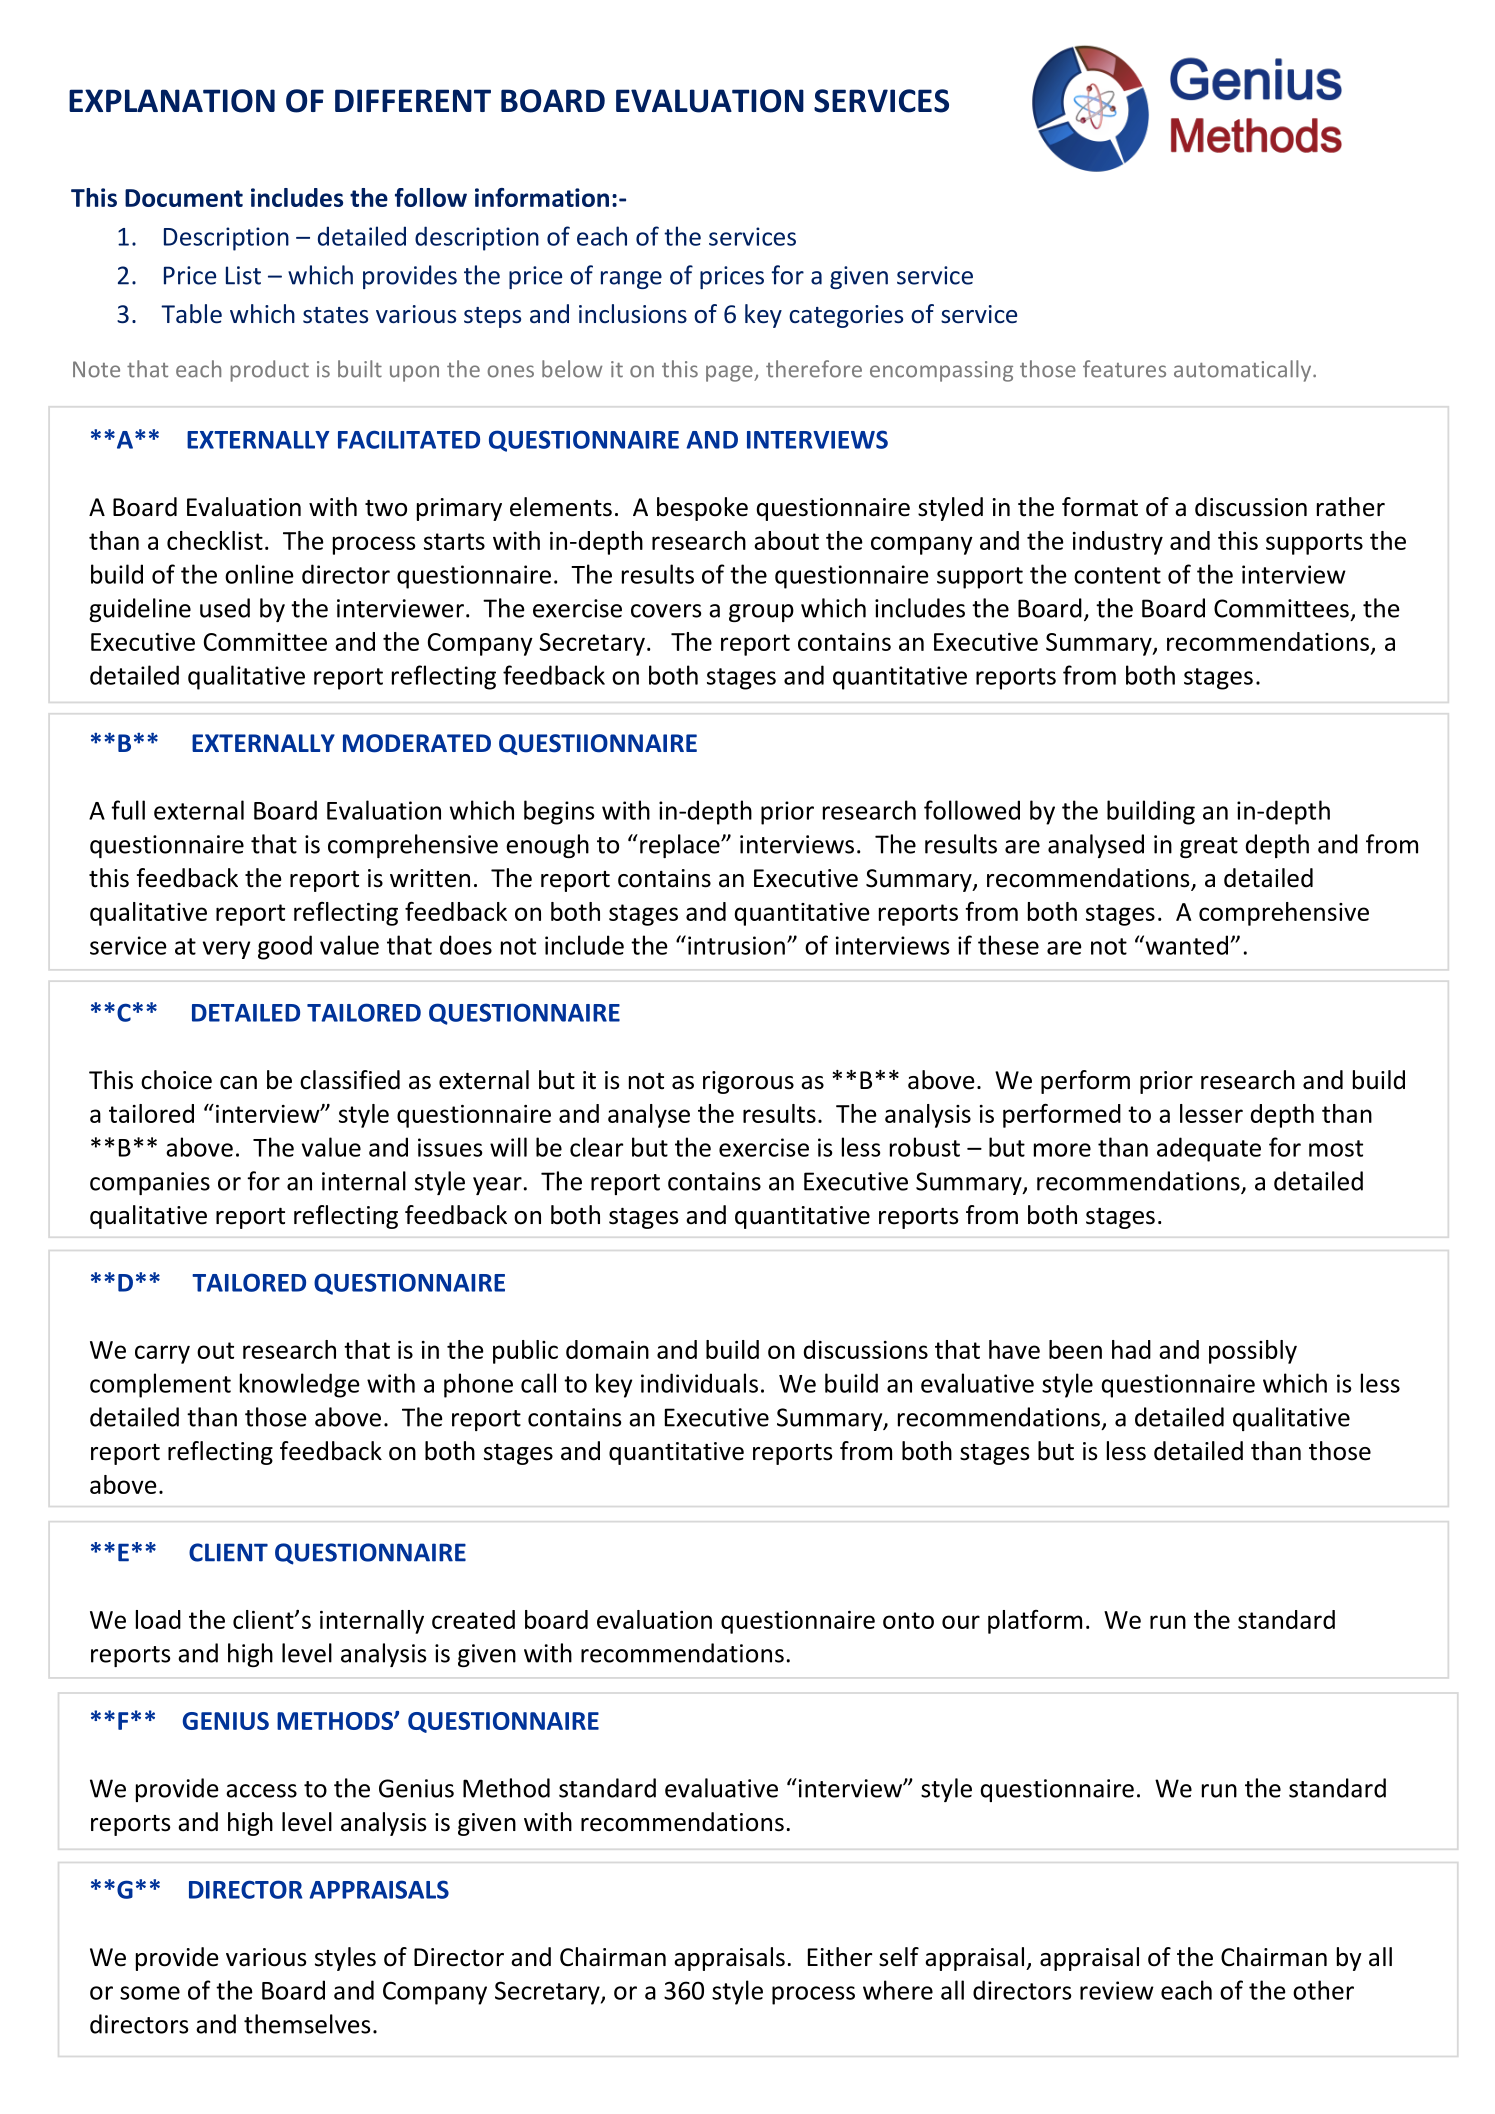 This screenshot has height=2114, width=1495. What do you see at coordinates (158, 1619) in the screenshot?
I see `load` at bounding box center [158, 1619].
